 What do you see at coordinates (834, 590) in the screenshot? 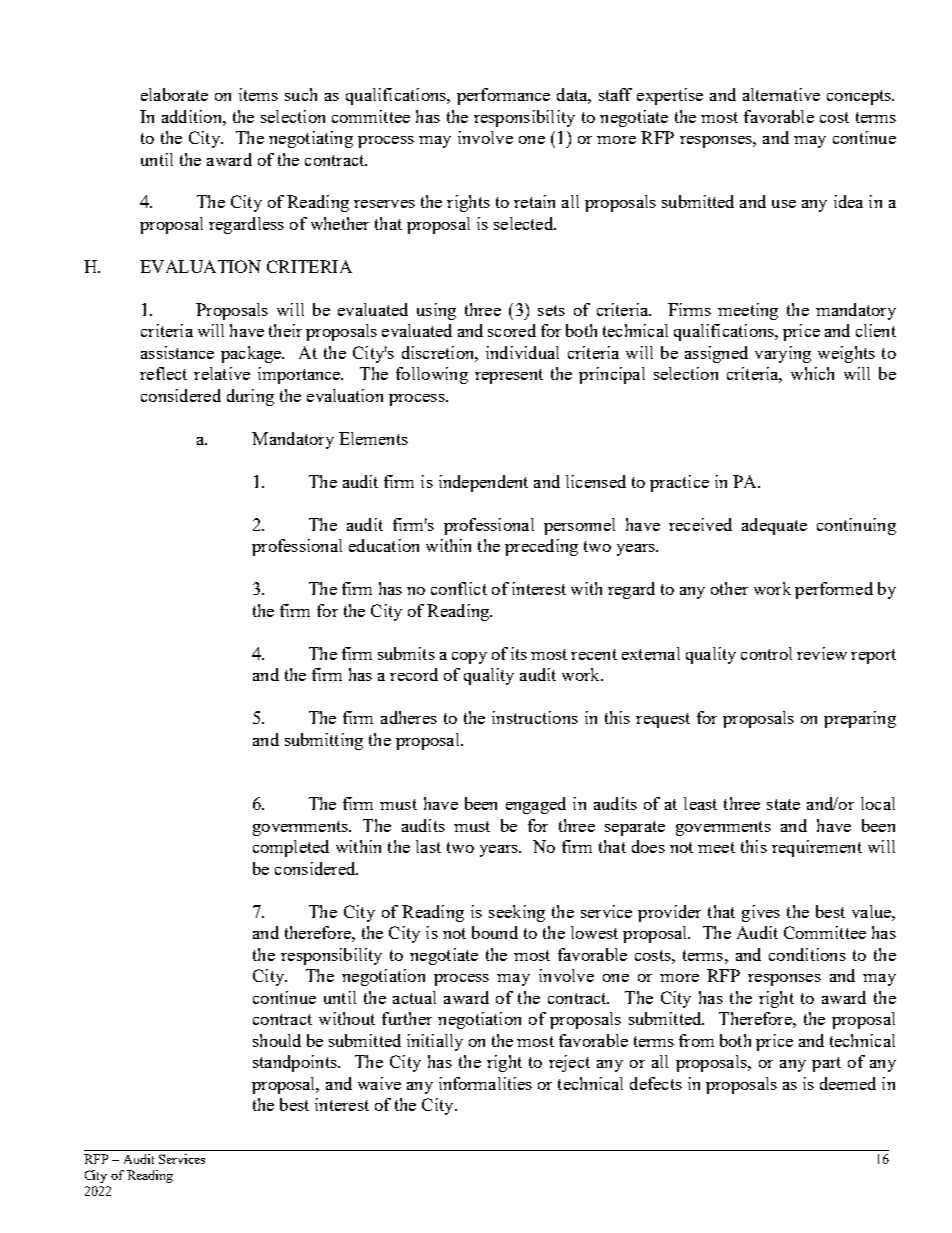
I see `performed` at bounding box center [834, 590].
